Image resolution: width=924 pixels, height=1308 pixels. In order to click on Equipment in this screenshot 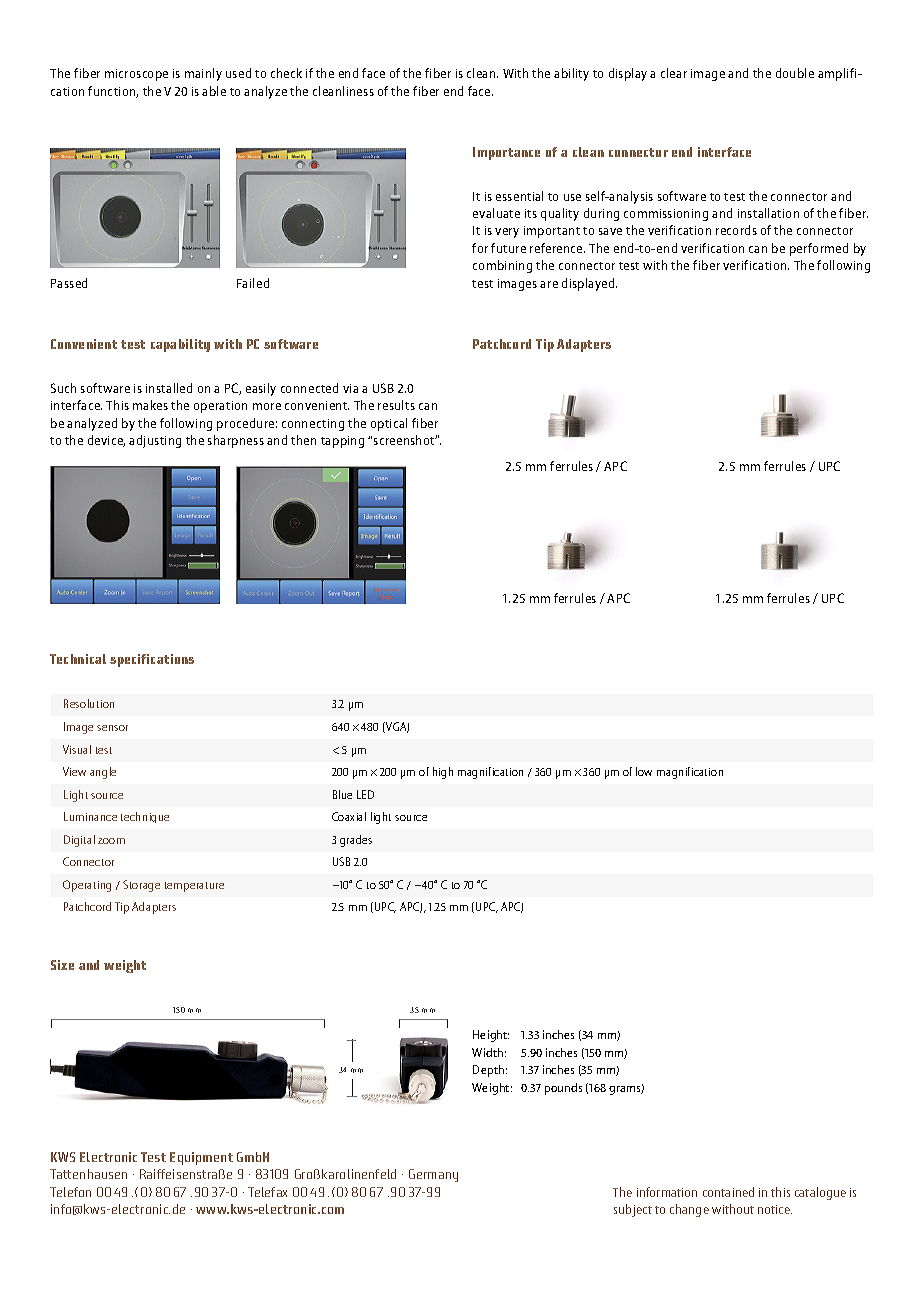, I will do `click(201, 1158)`.
